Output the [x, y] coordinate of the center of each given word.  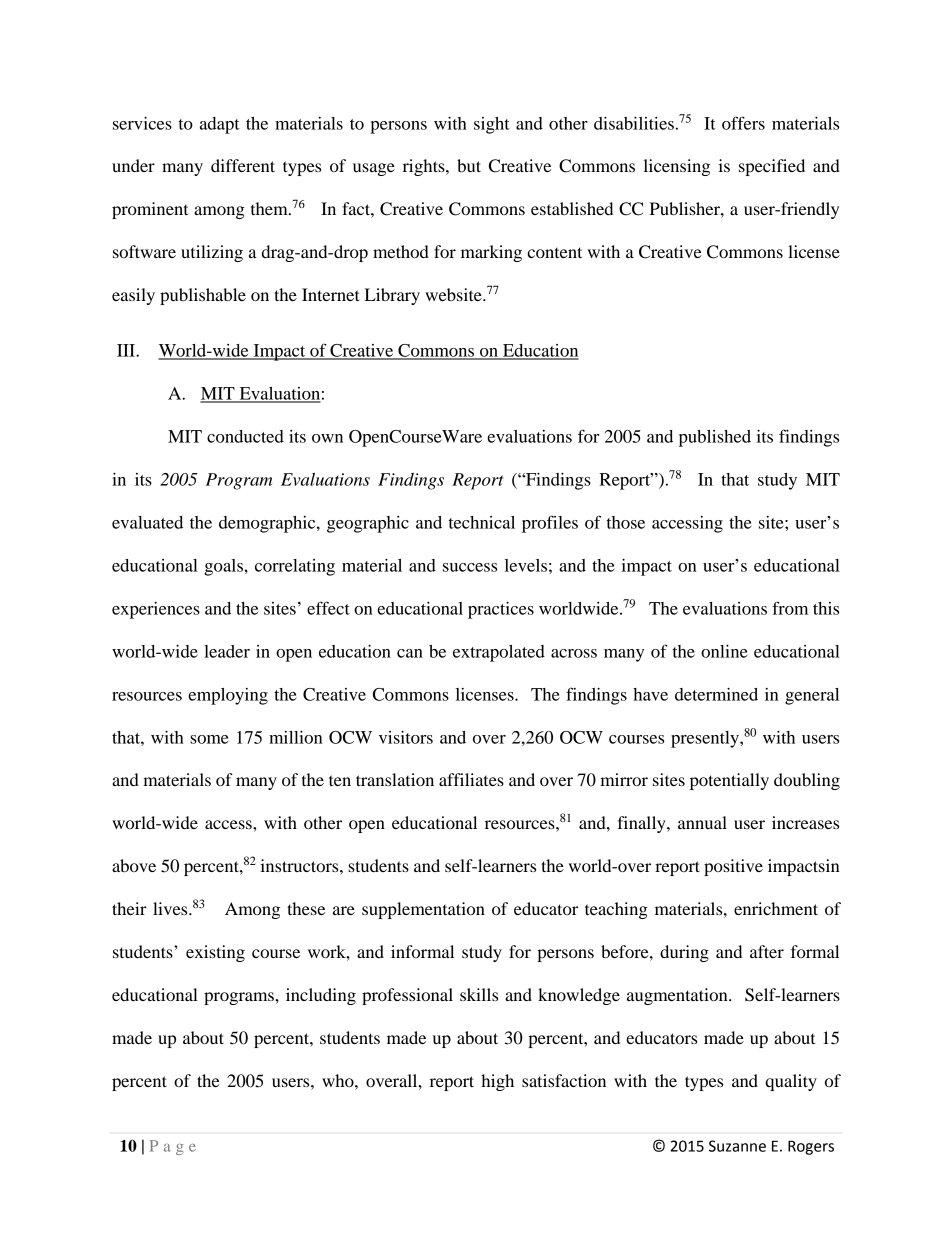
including [321, 996]
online [724, 651]
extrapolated [499, 653]
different [243, 165]
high [497, 1082]
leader [227, 651]
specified [772, 167]
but [469, 165]
